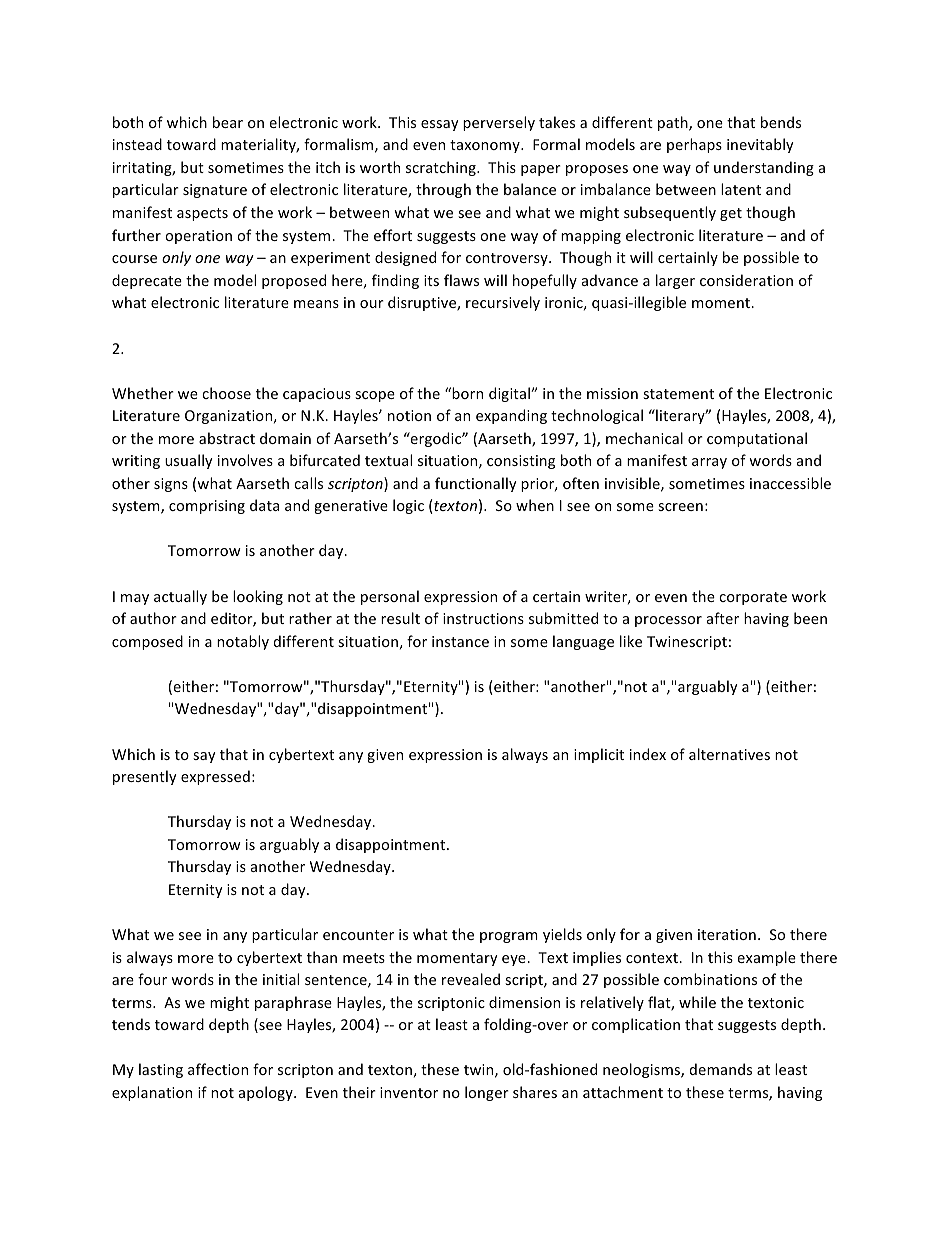 This screenshot has height=1233, width=952. I want to click on expressed, so click(215, 777).
